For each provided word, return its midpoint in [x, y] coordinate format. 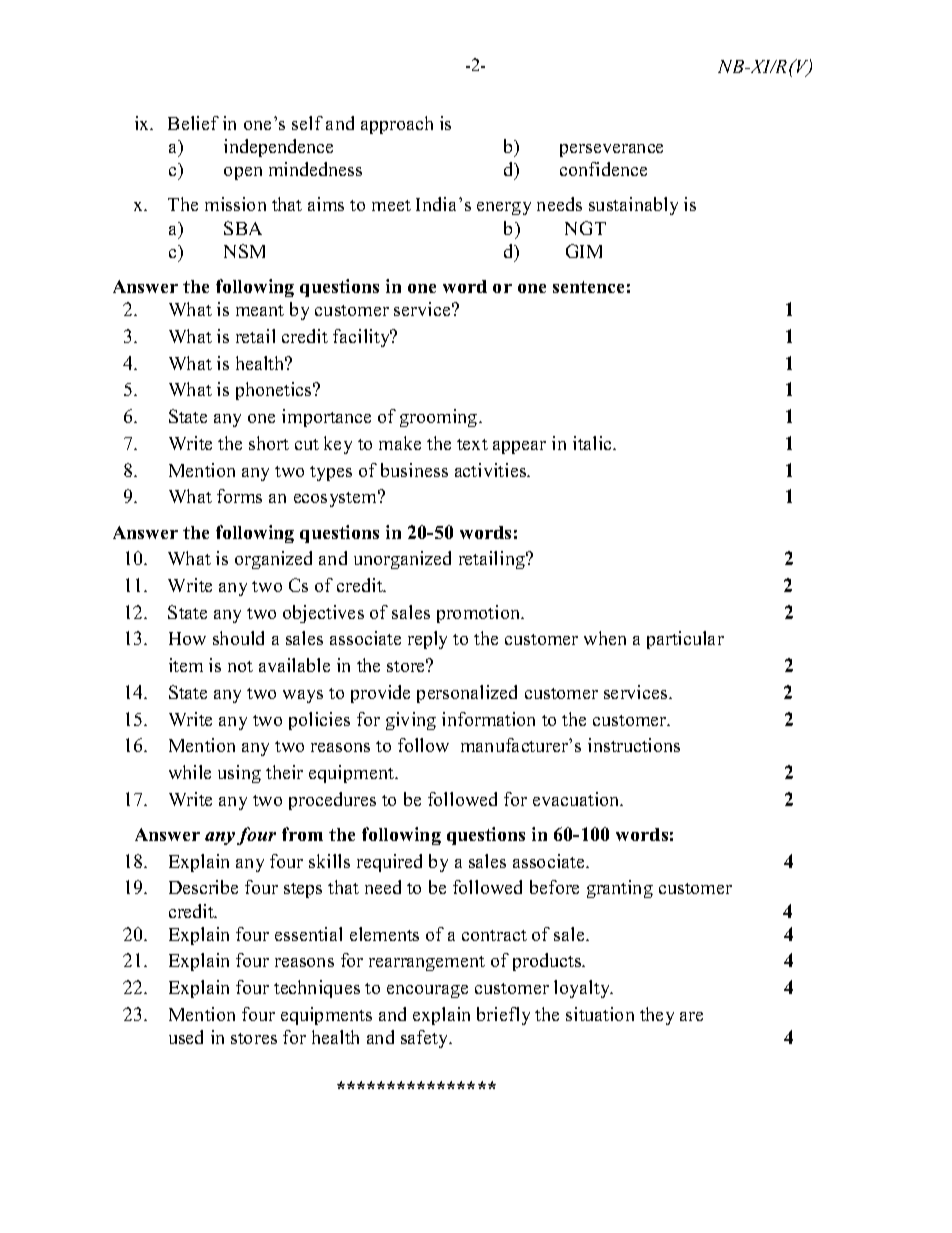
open [243, 173]
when [605, 638]
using [239, 774]
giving [411, 721]
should [238, 638]
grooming [440, 418]
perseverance [611, 150]
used [186, 1037]
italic [593, 443]
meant [260, 310]
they [657, 1016]
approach [397, 125]
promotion [480, 614]
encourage [427, 991]
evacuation [577, 799]
